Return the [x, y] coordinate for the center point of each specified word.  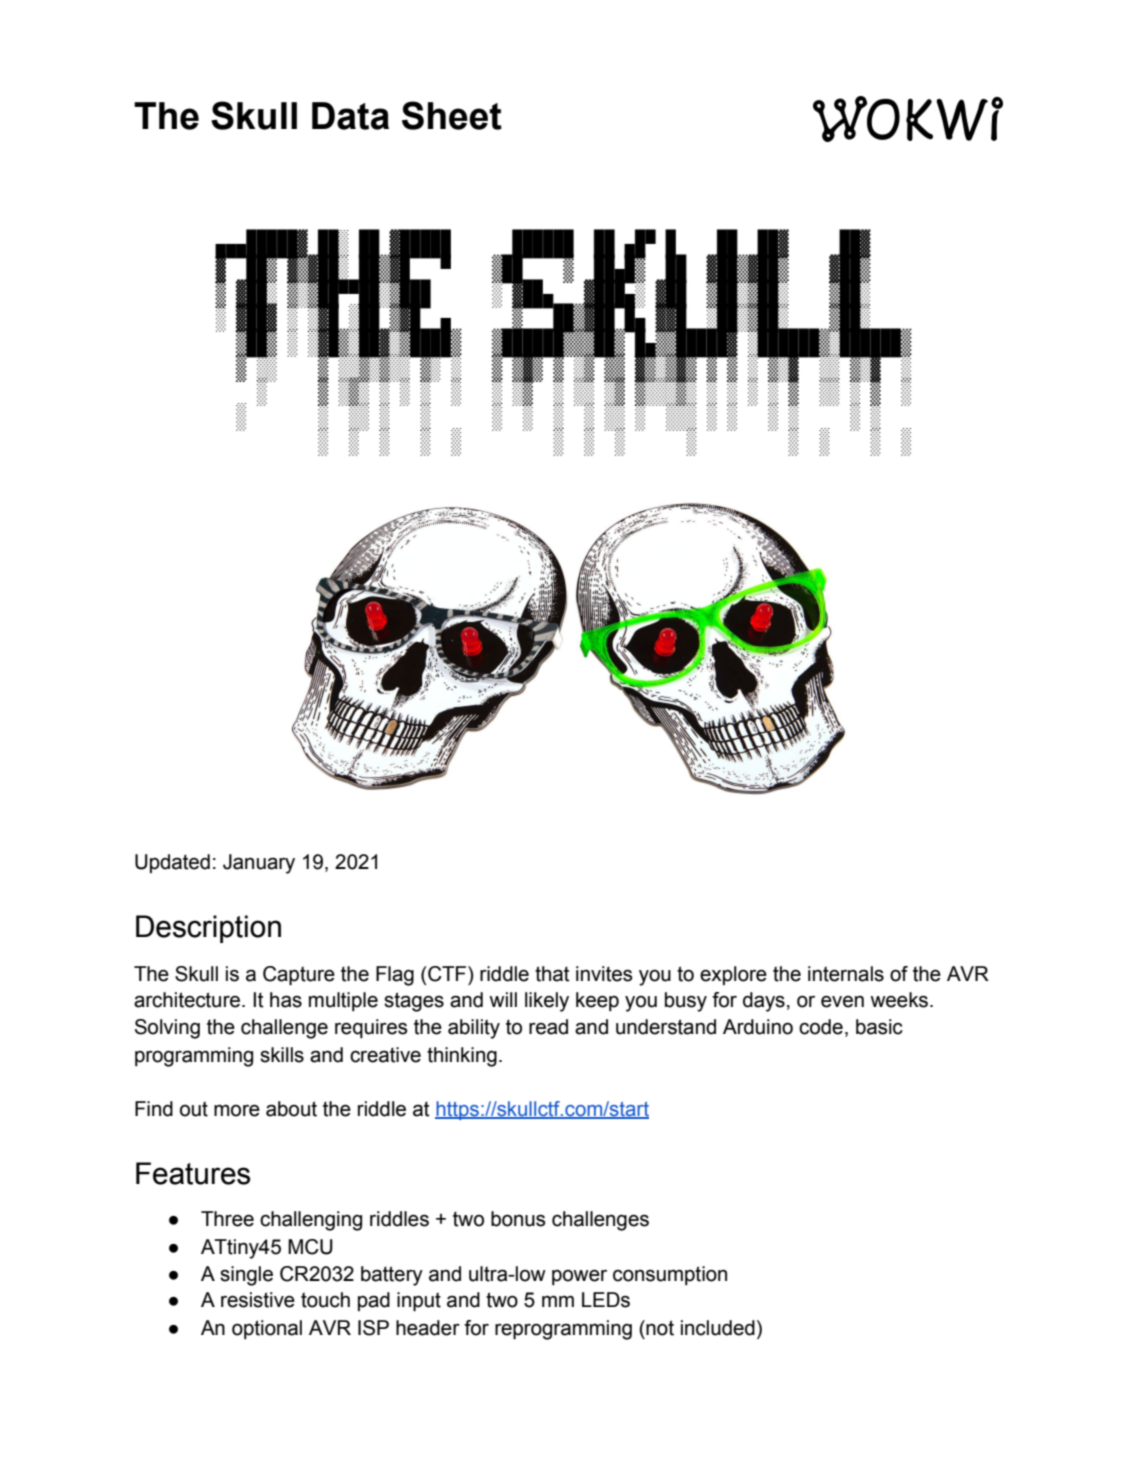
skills [282, 1055]
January [259, 864]
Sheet [452, 115]
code [821, 1027]
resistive [258, 1300]
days [764, 1002]
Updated [172, 863]
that [552, 974]
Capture [299, 975]
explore [733, 975]
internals [846, 974]
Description [208, 929]
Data [350, 116]
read [548, 1027]
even [842, 1001]
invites [604, 974]
